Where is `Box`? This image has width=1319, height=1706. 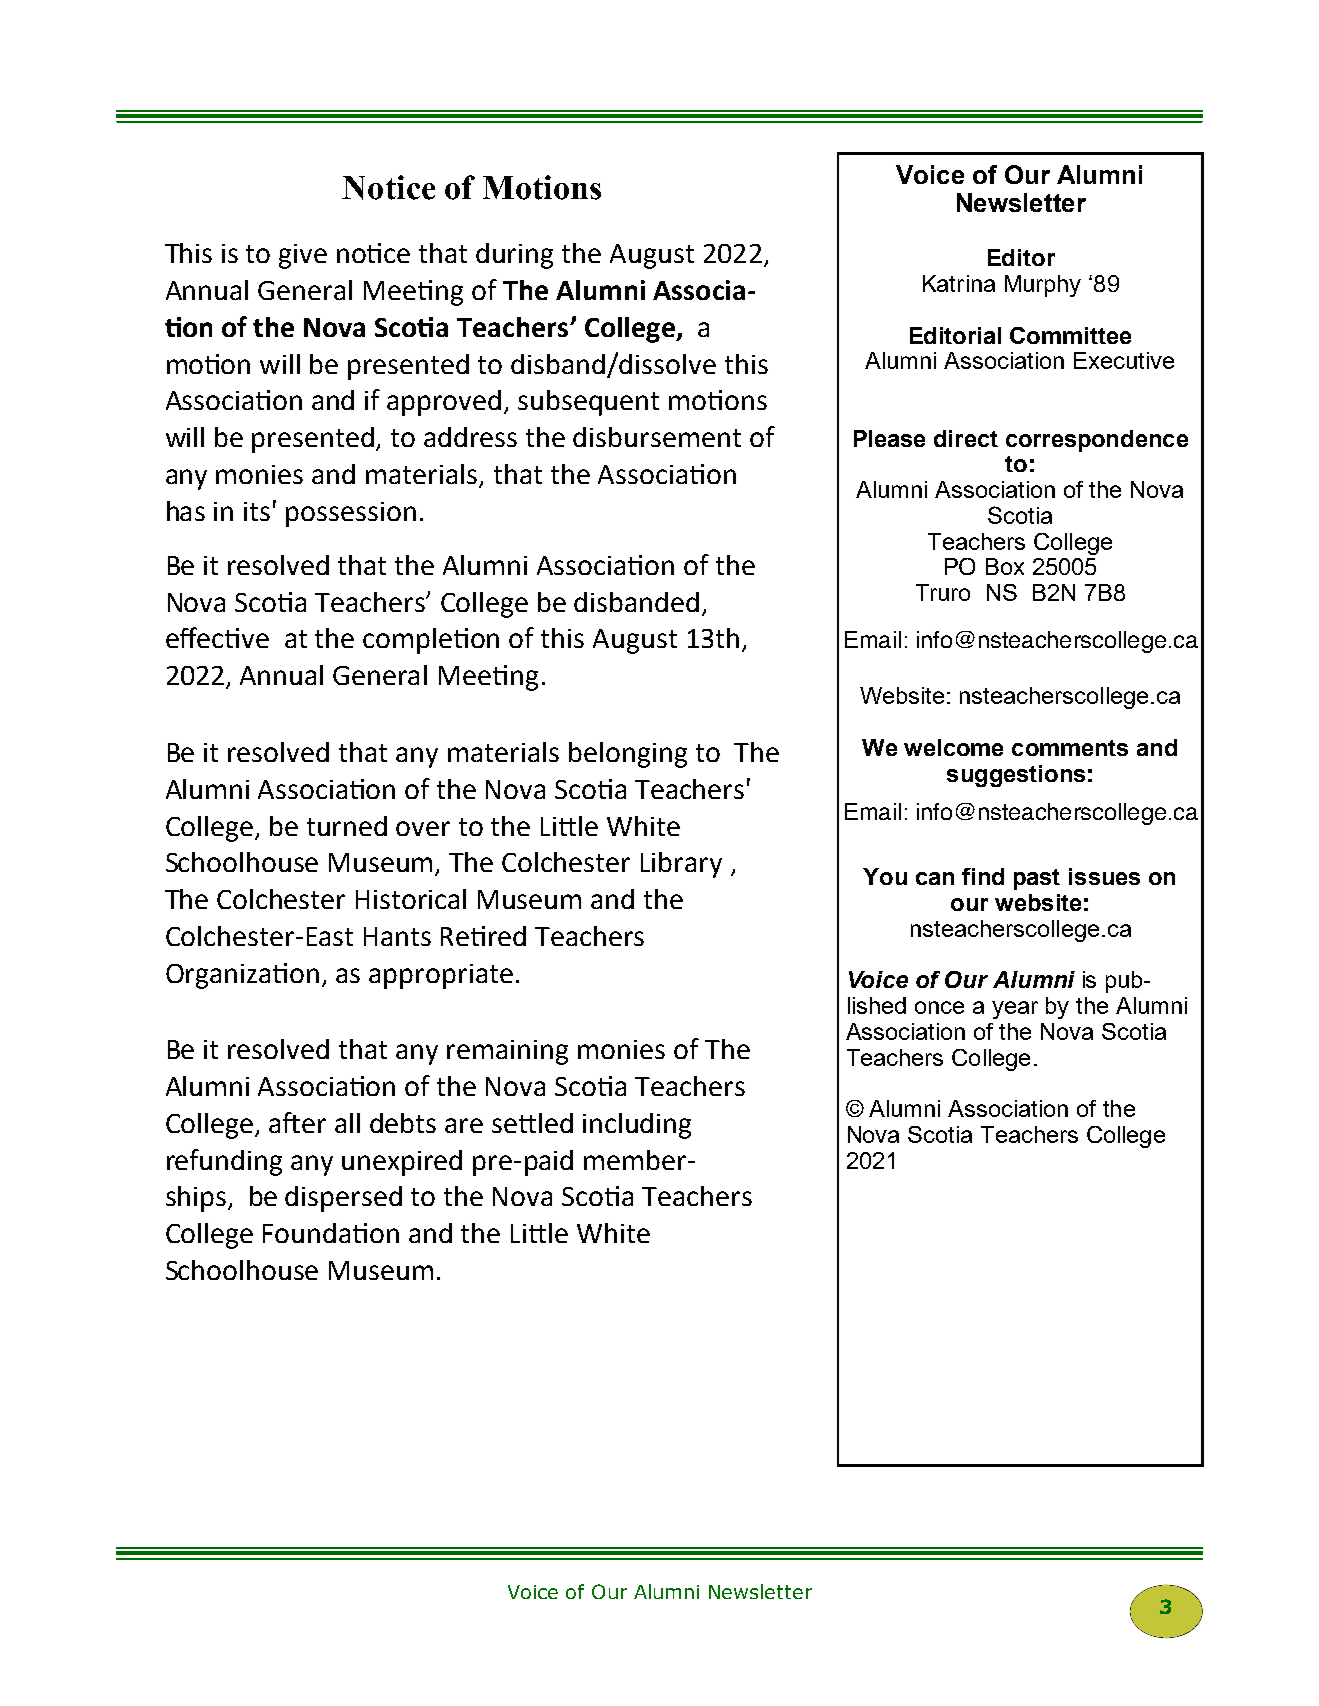
Box is located at coordinates (1005, 566).
